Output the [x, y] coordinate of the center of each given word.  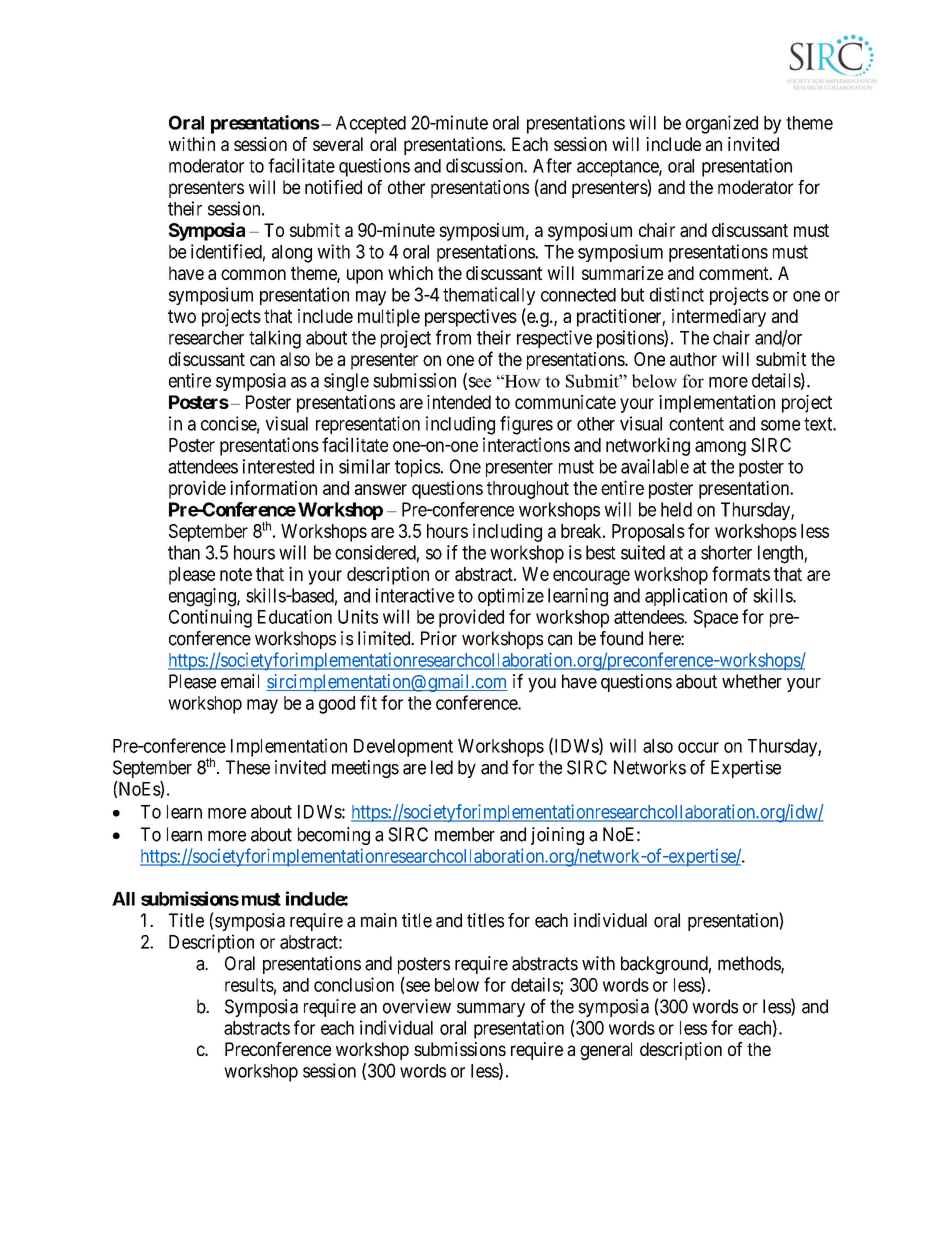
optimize [511, 597]
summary [491, 1009]
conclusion [354, 984]
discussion [485, 165]
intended [459, 402]
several [338, 144]
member [465, 834]
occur [698, 747]
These [248, 767]
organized [722, 124]
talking [275, 339]
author [693, 359]
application [686, 597]
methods [750, 964]
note [236, 574]
